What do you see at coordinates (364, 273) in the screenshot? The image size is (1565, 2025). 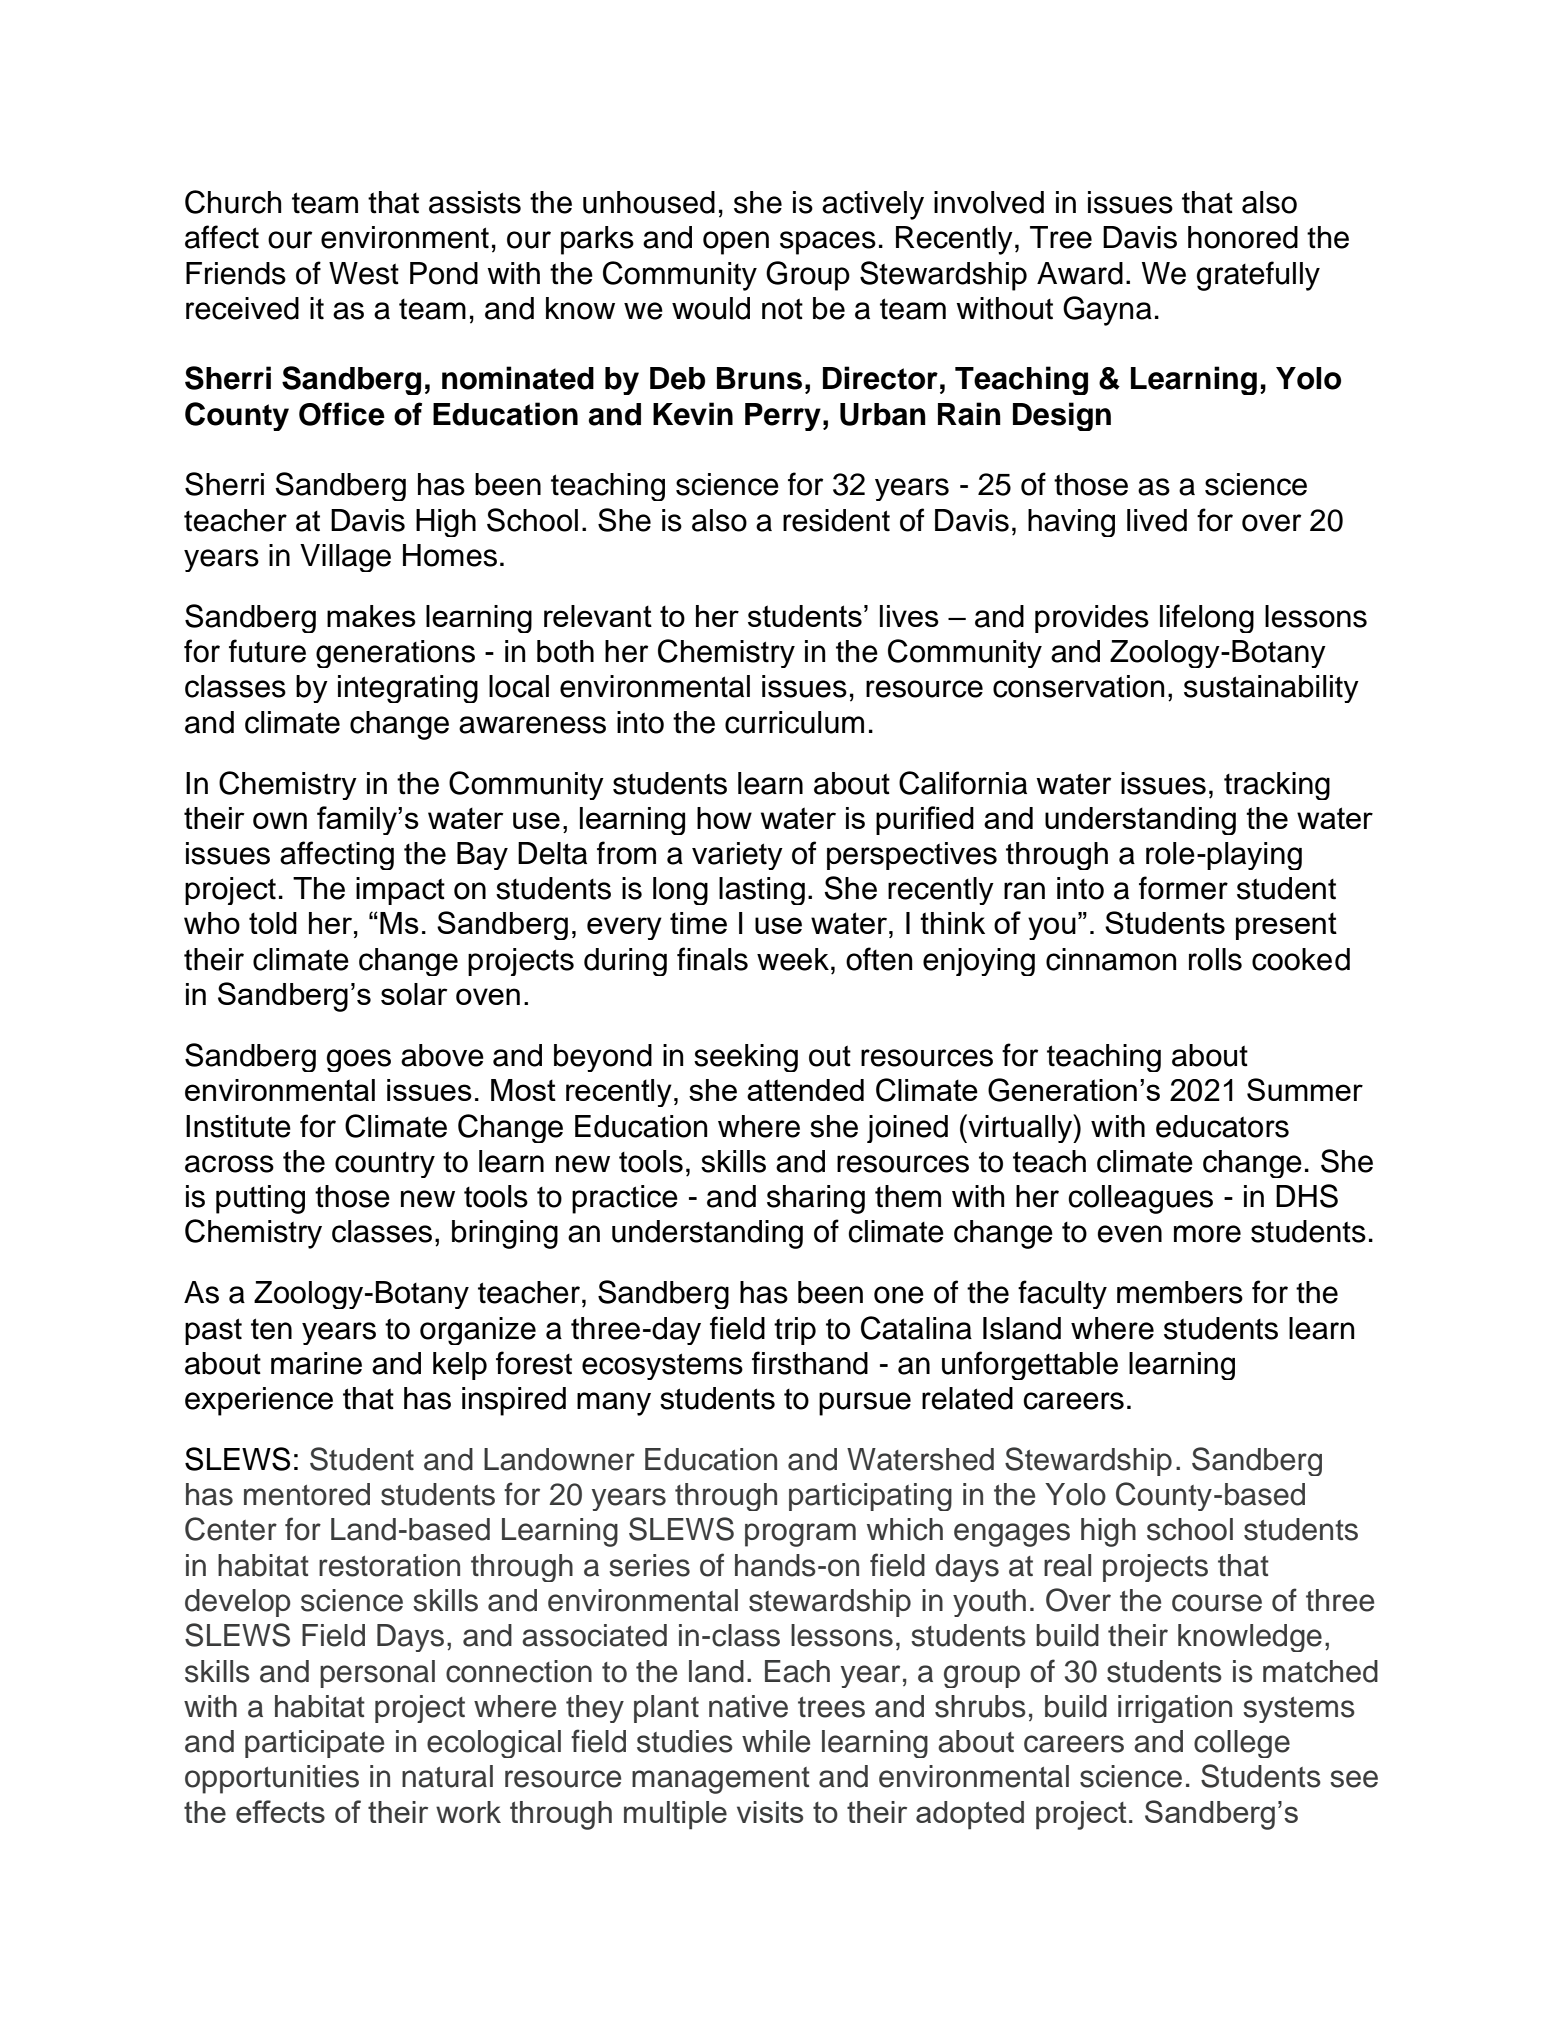 I see `West` at bounding box center [364, 273].
